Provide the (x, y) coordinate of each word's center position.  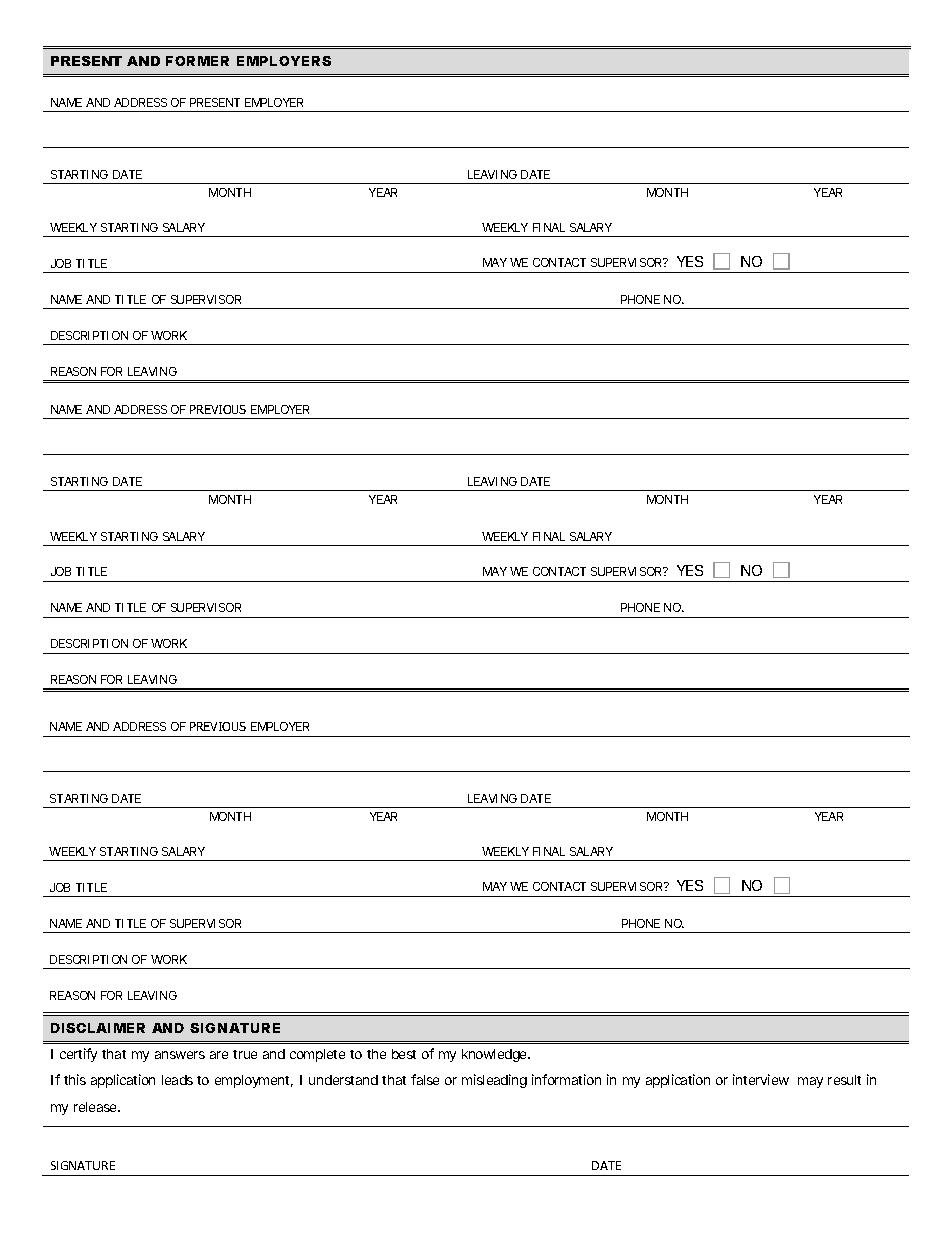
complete (317, 1055)
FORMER (197, 61)
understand (343, 1080)
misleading (494, 1081)
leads (177, 1080)
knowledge (496, 1055)
